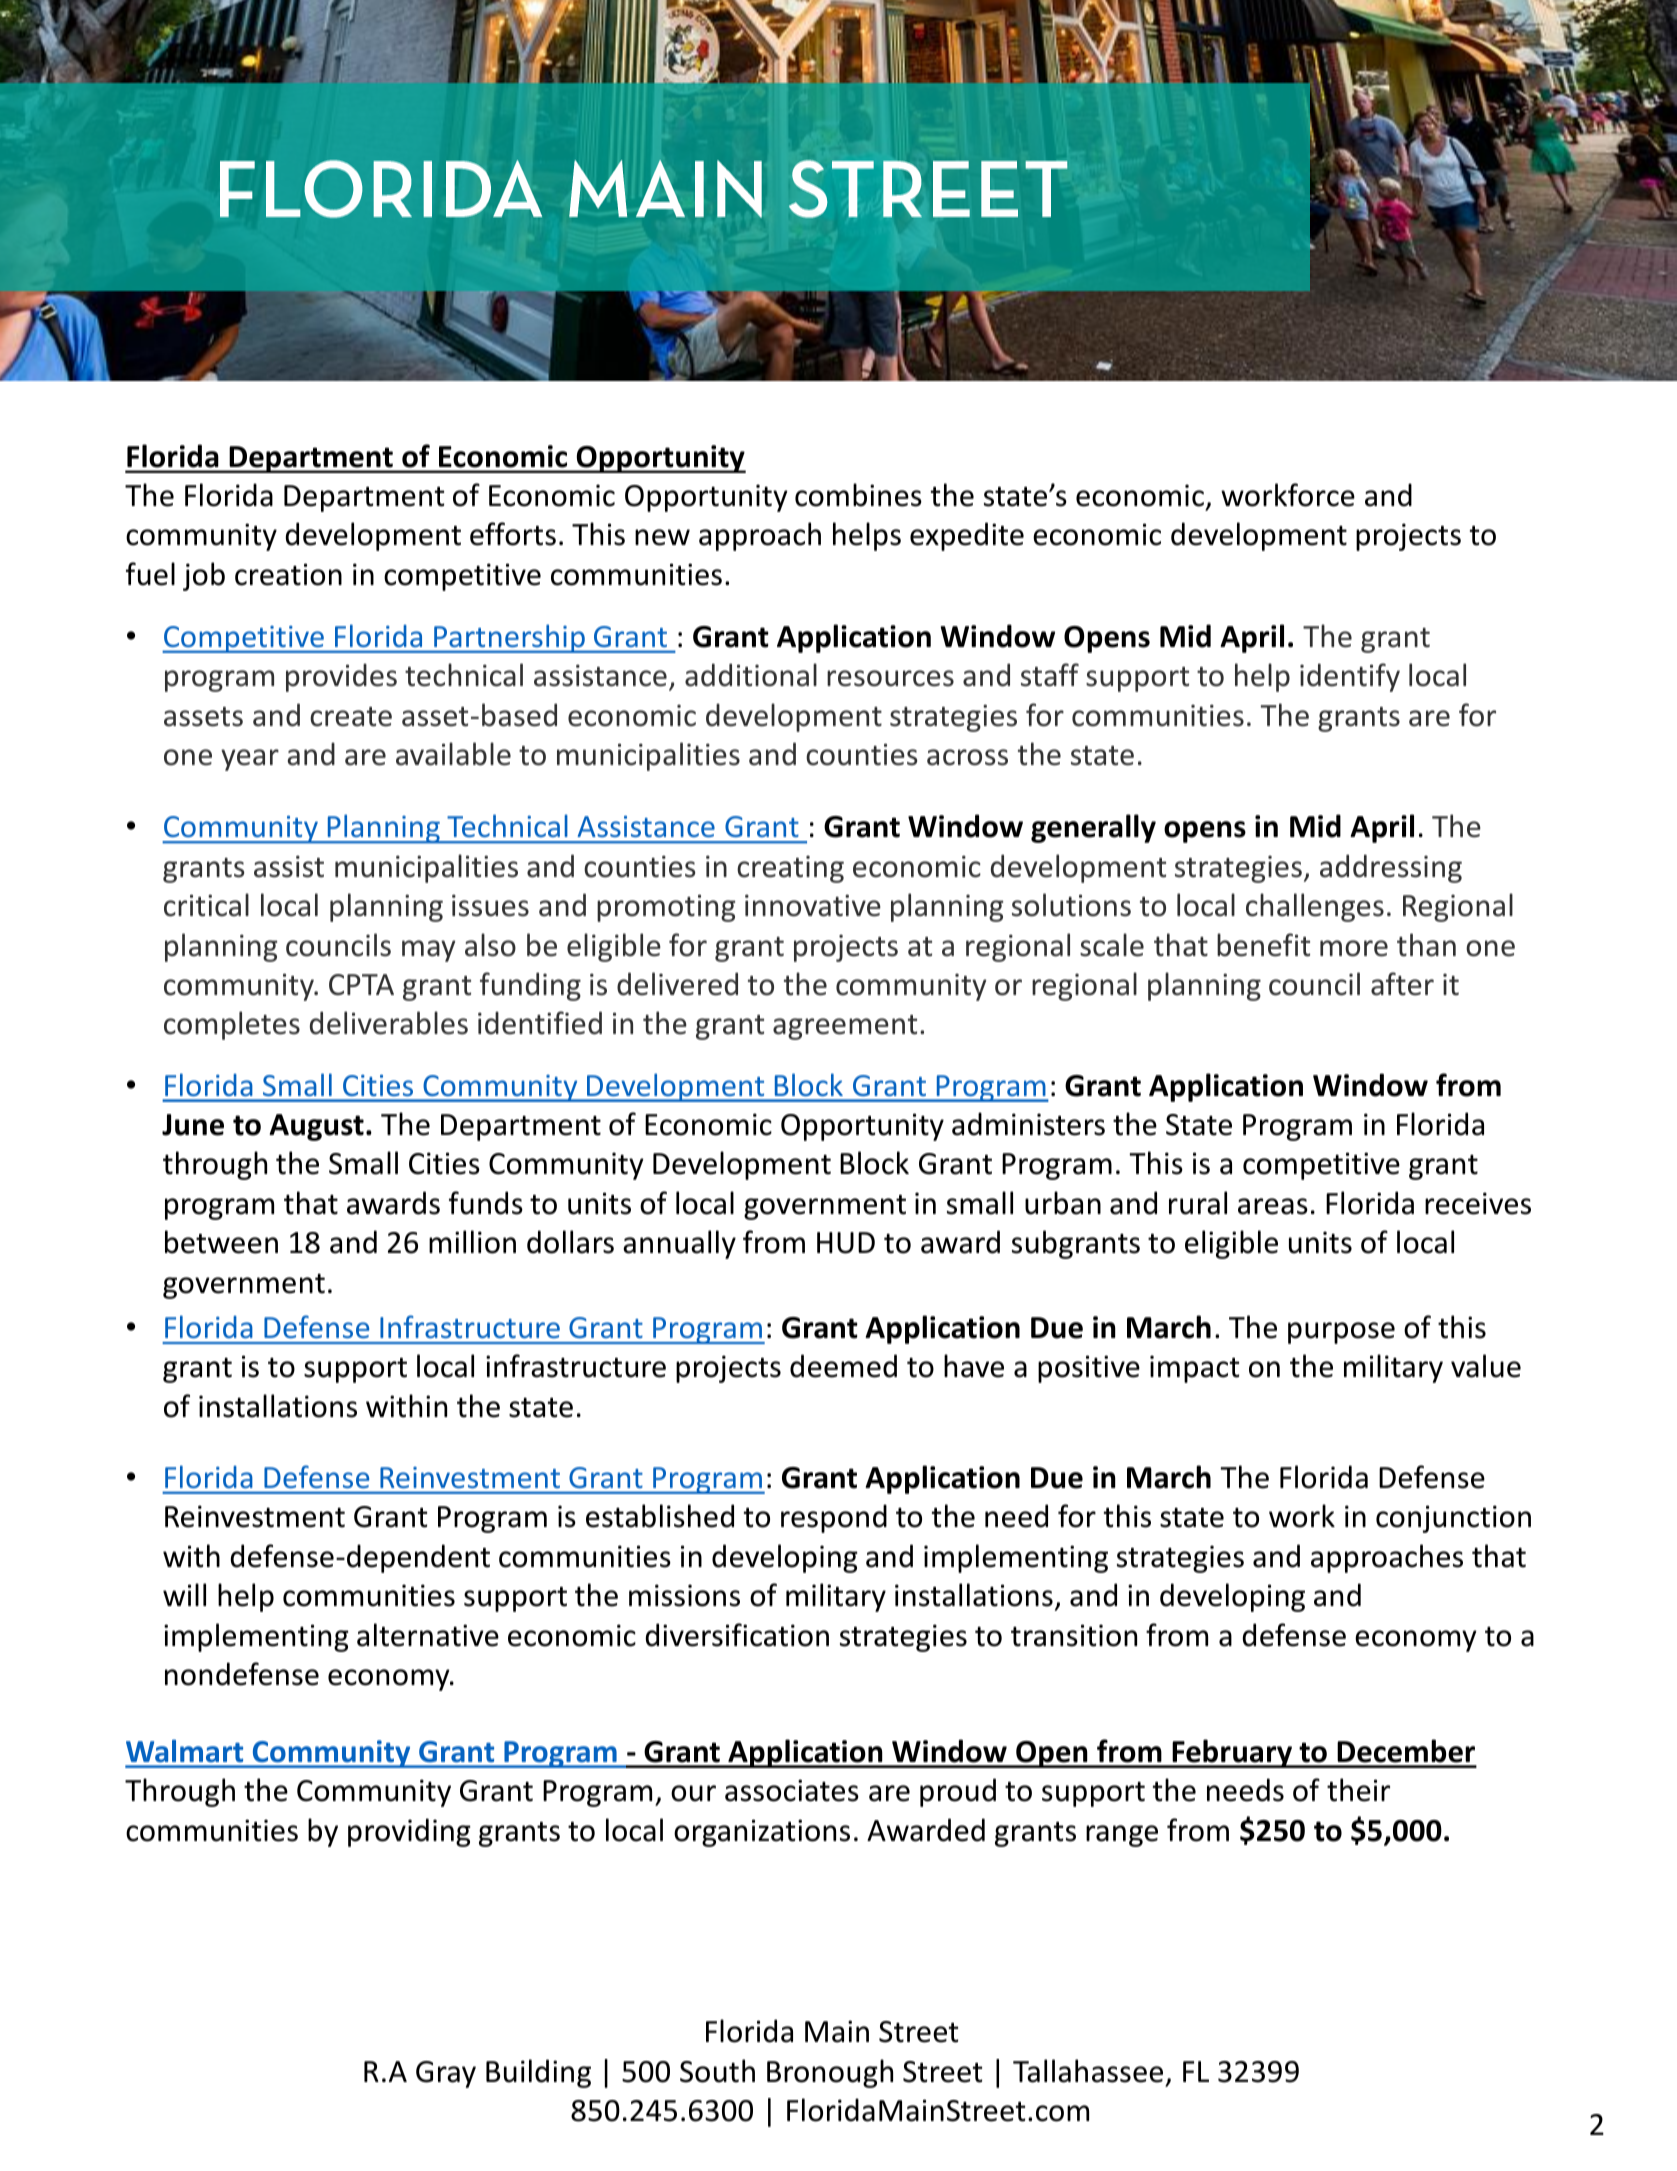 Image resolution: width=1677 pixels, height=2171 pixels. I want to click on identify, so click(1350, 677).
